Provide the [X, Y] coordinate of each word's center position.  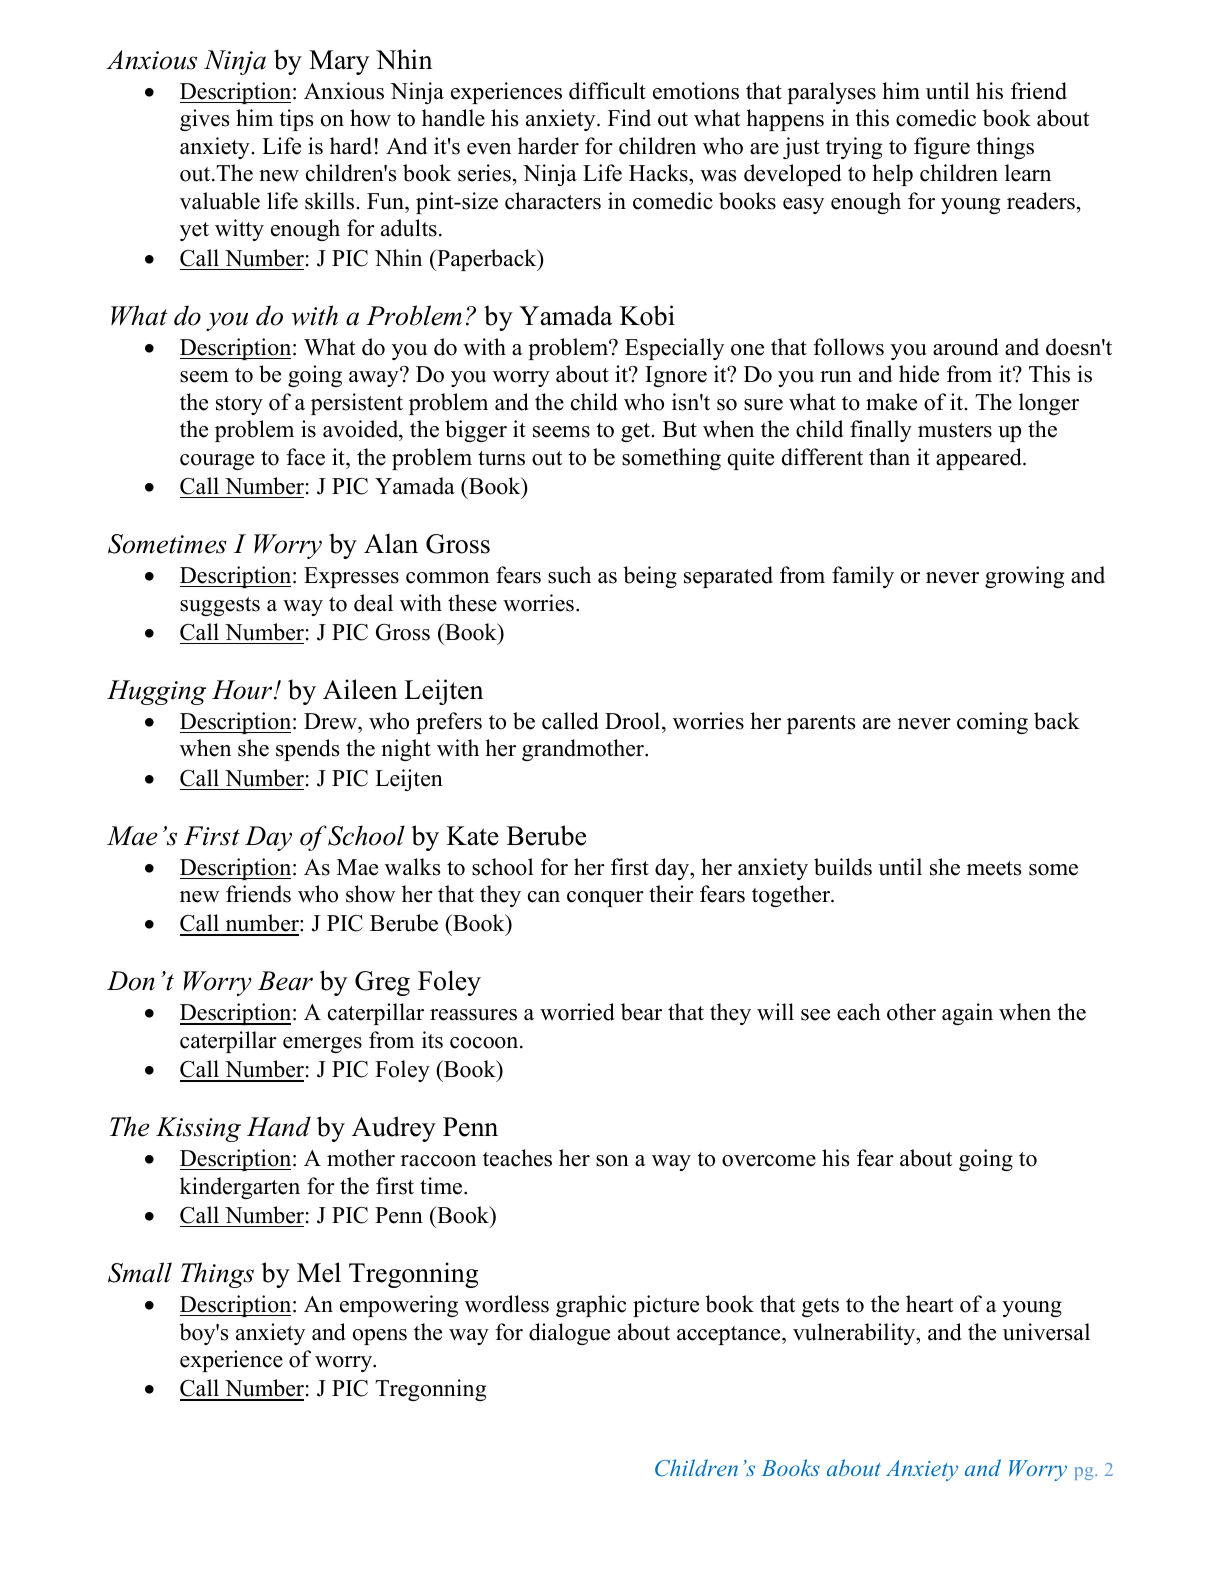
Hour [243, 690]
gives [204, 120]
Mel [319, 1272]
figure [942, 148]
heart [929, 1304]
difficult [607, 91]
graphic [591, 1306]
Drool [632, 721]
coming [992, 723]
